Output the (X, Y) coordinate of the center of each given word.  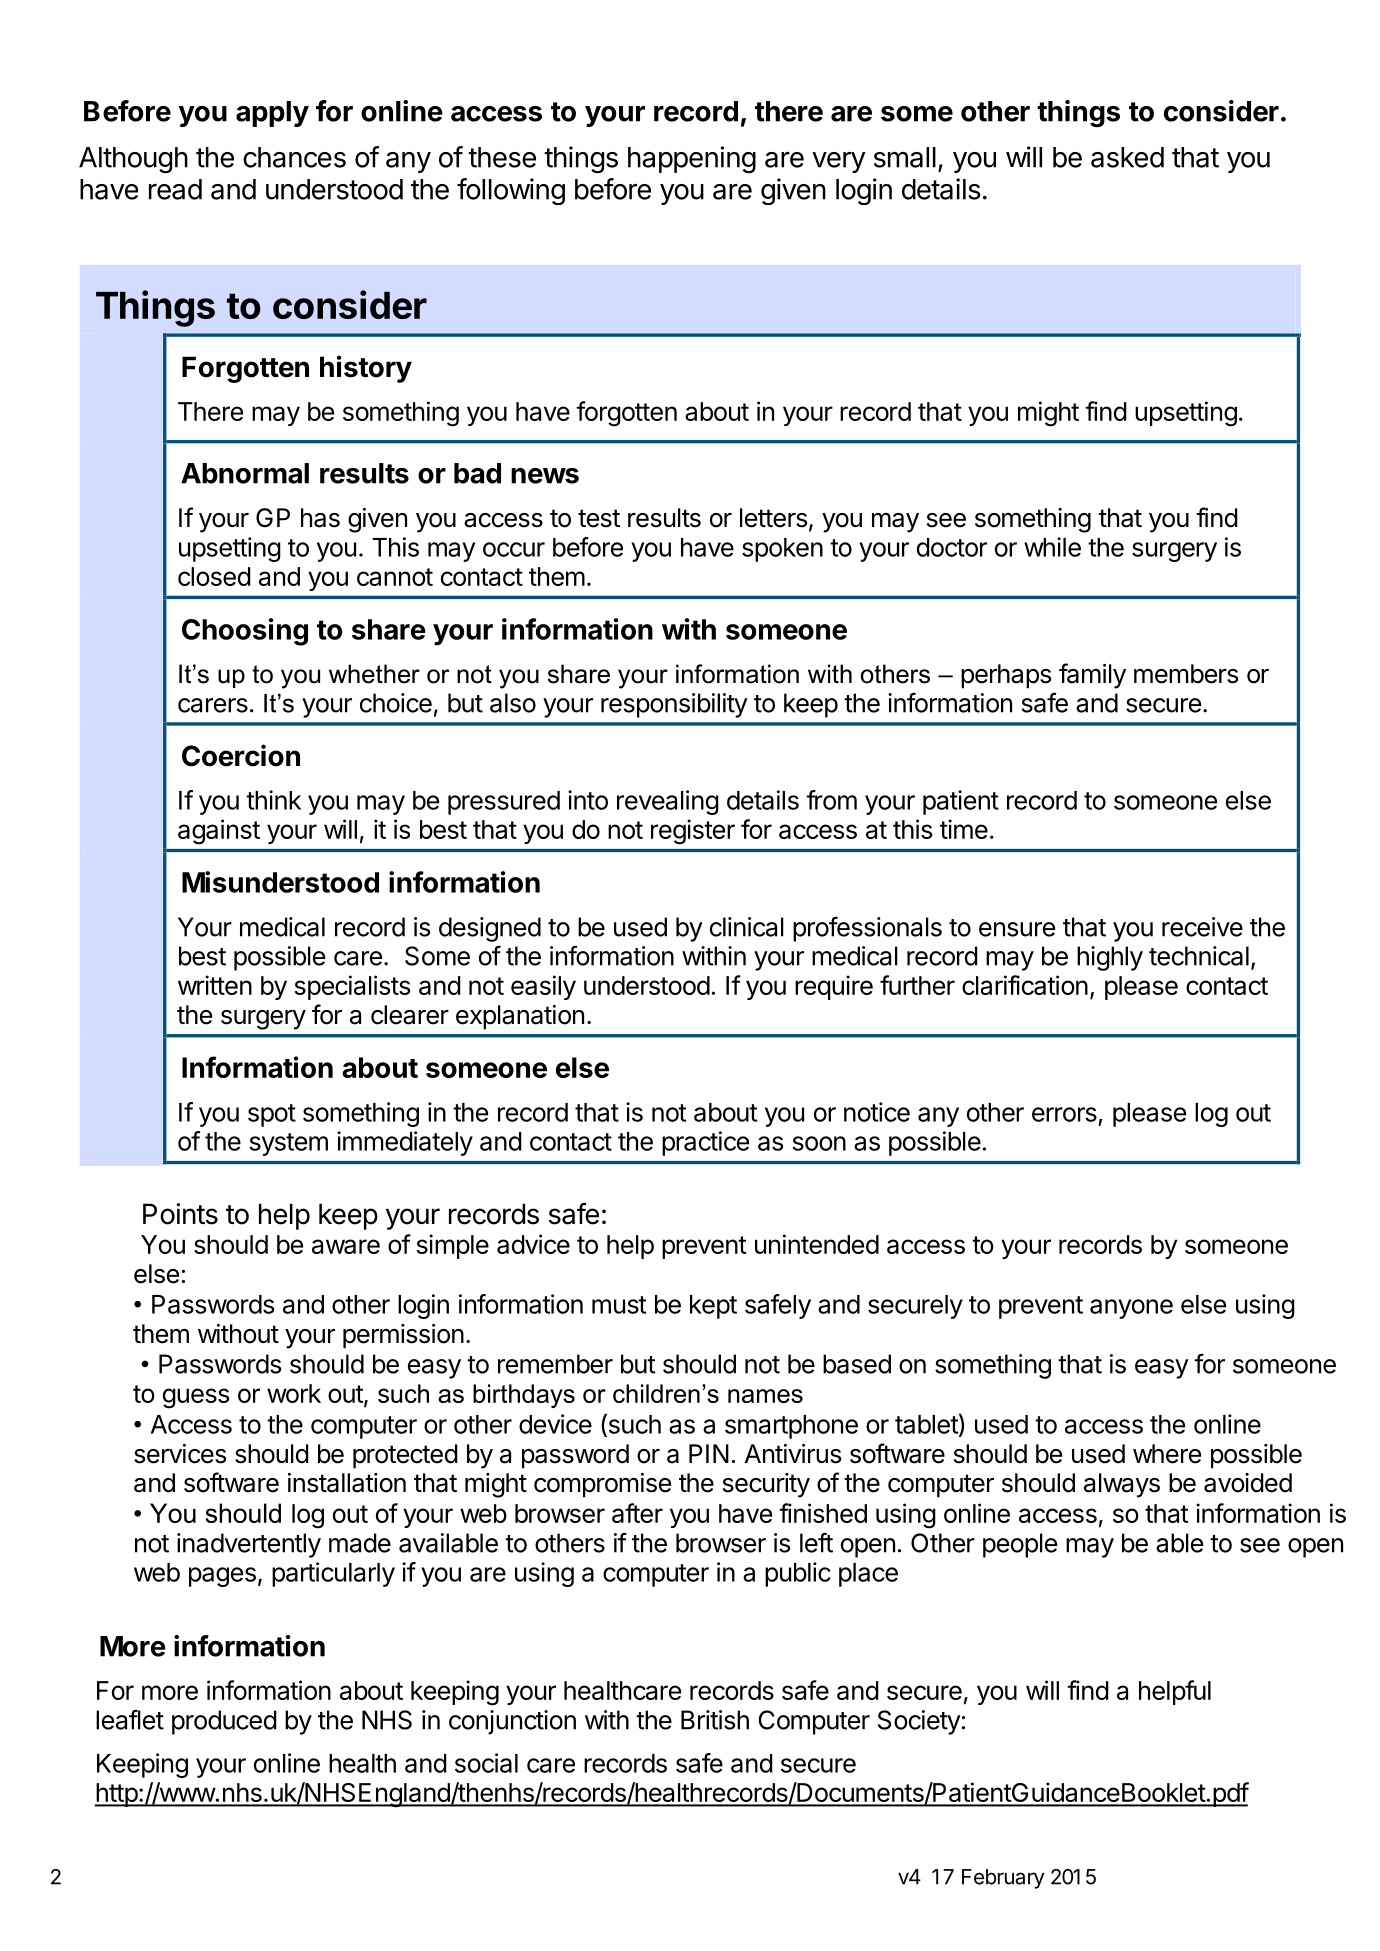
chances (294, 157)
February (1003, 1879)
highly (1110, 958)
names (765, 1396)
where (1167, 1454)
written (215, 985)
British (715, 1720)
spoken (782, 550)
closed (214, 576)
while (1052, 547)
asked (1127, 157)
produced (224, 1722)
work (294, 1393)
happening (692, 160)
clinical (747, 927)
